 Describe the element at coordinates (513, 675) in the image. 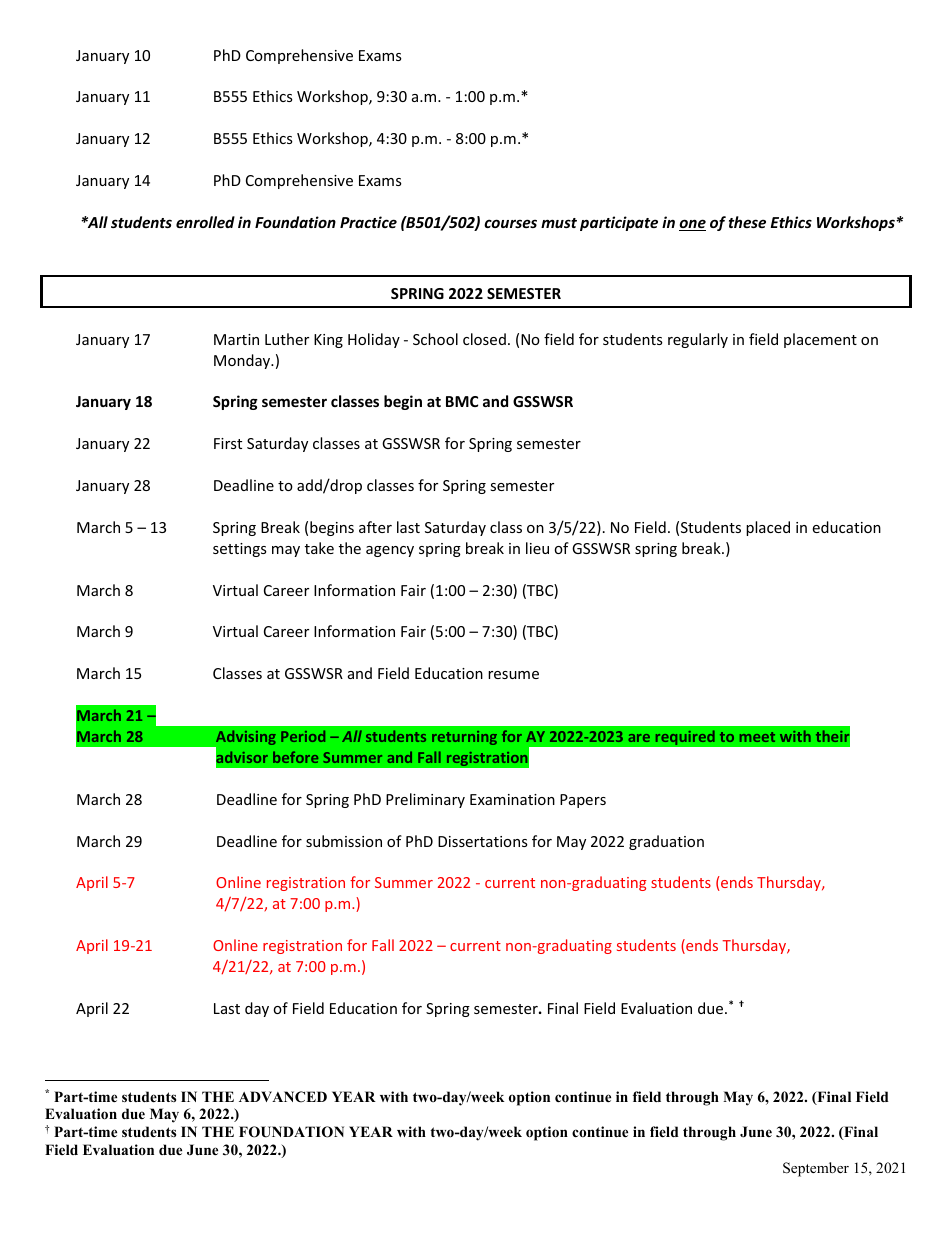

I see `resume` at that location.
